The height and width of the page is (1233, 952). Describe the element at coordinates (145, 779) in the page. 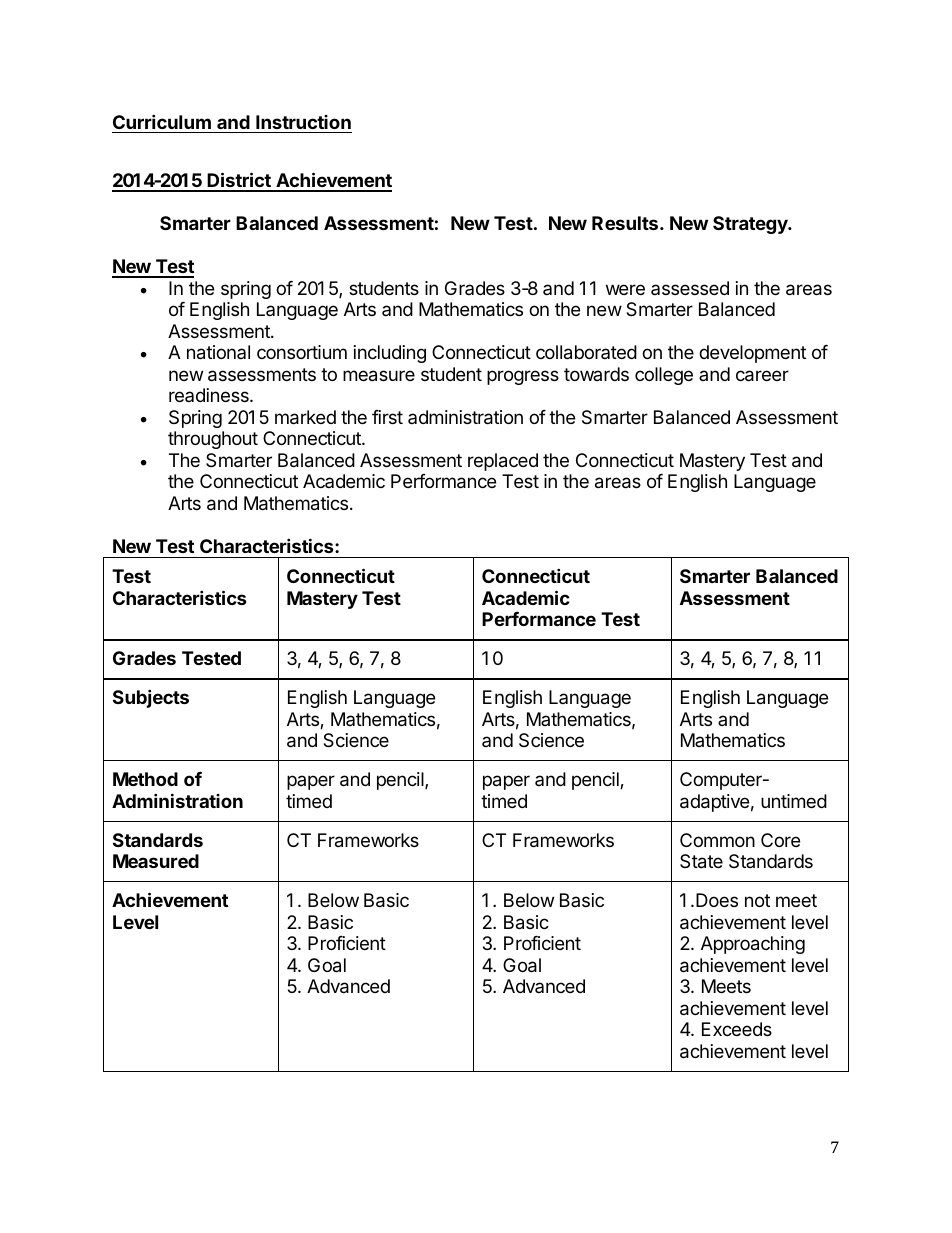

I see `Method` at that location.
